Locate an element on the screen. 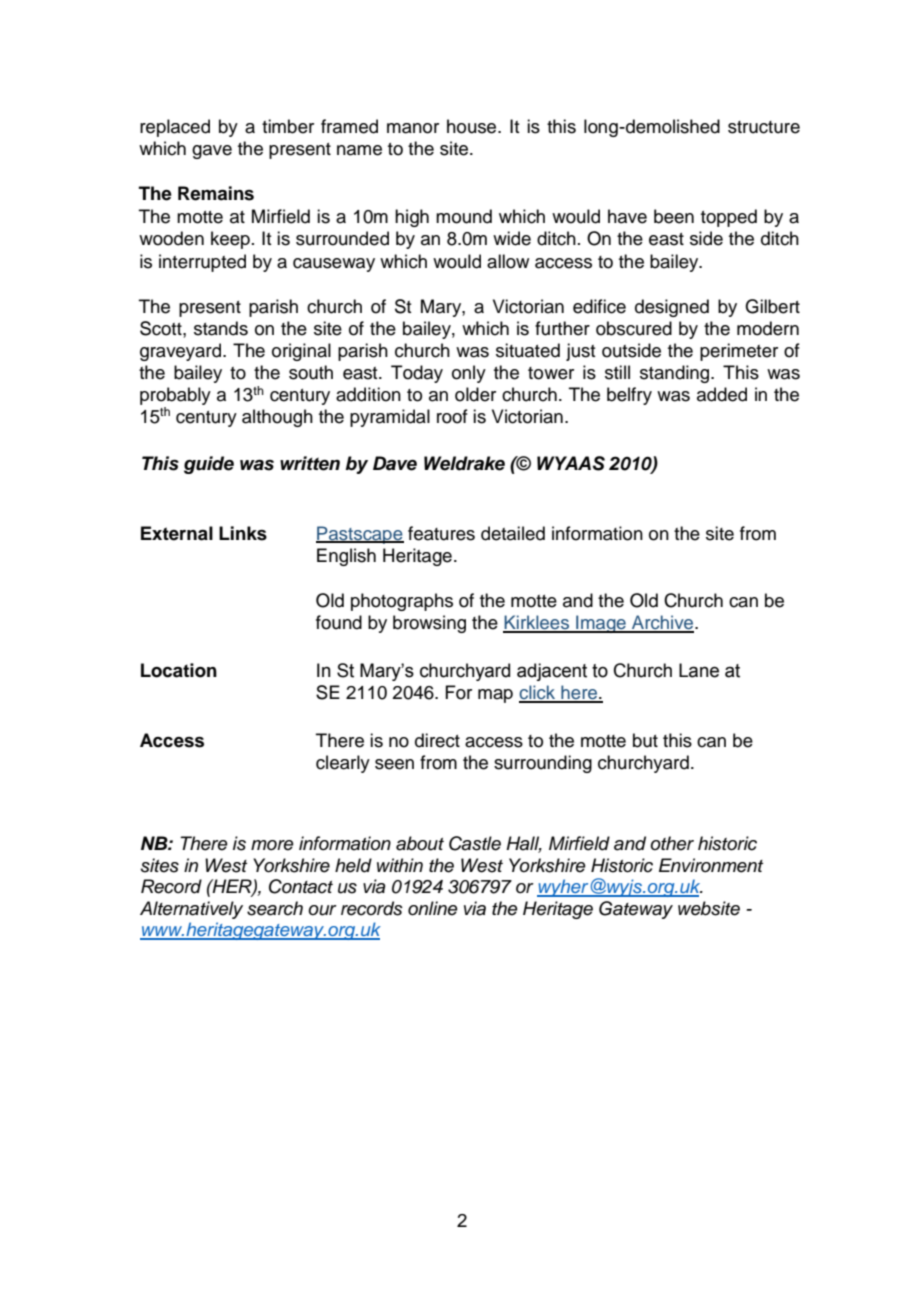 The height and width of the screenshot is (1309, 924). structure is located at coordinates (764, 127).
